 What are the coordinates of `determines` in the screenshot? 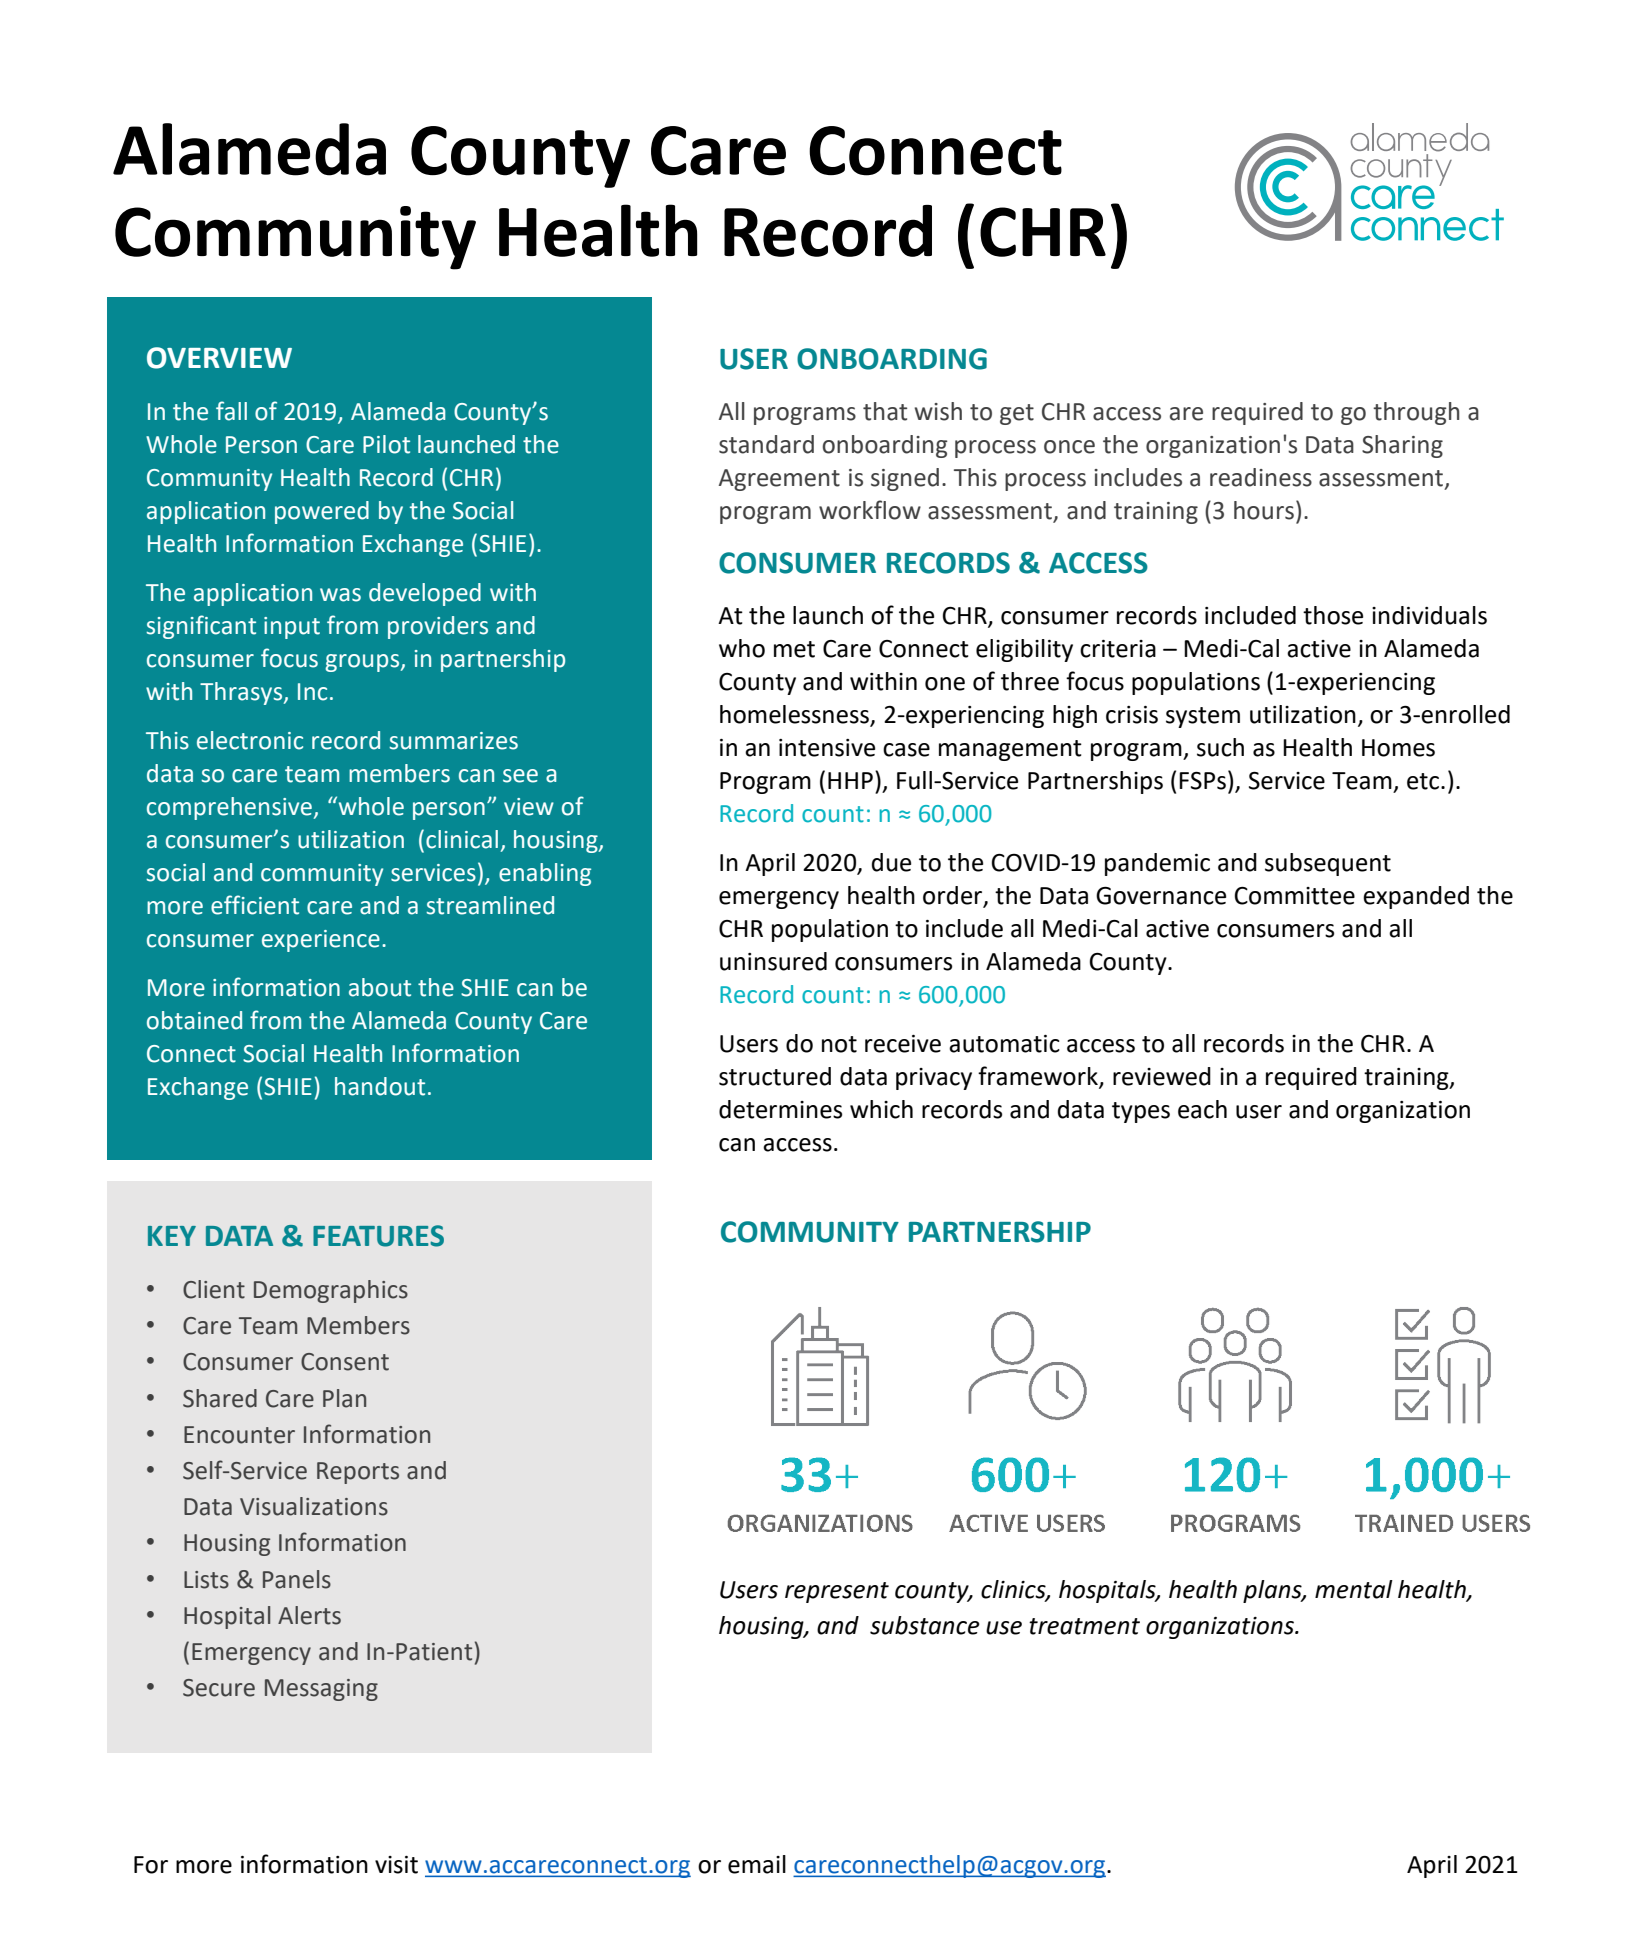 It's located at (780, 1109).
